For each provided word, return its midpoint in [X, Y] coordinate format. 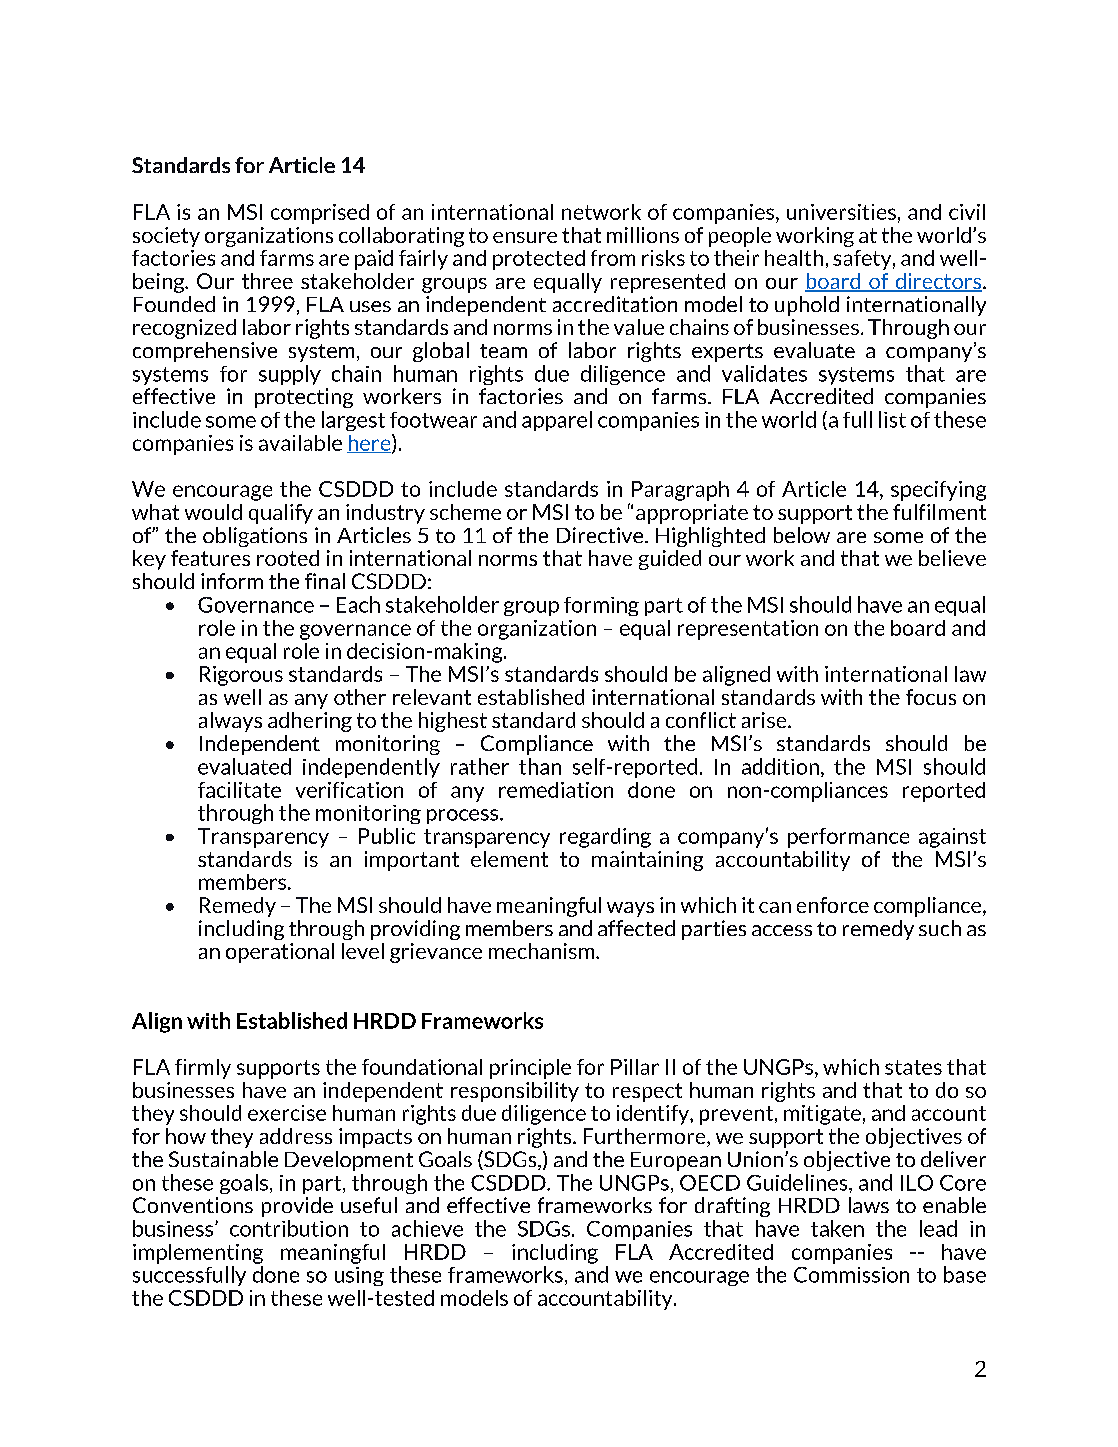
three [267, 281]
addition [780, 766]
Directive [601, 535]
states [913, 1067]
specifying [938, 491]
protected [539, 260]
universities [841, 212]
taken [837, 1228]
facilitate [239, 790]
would [213, 512]
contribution [289, 1228]
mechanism [543, 951]
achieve [427, 1228]
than [540, 766]
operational [280, 953]
